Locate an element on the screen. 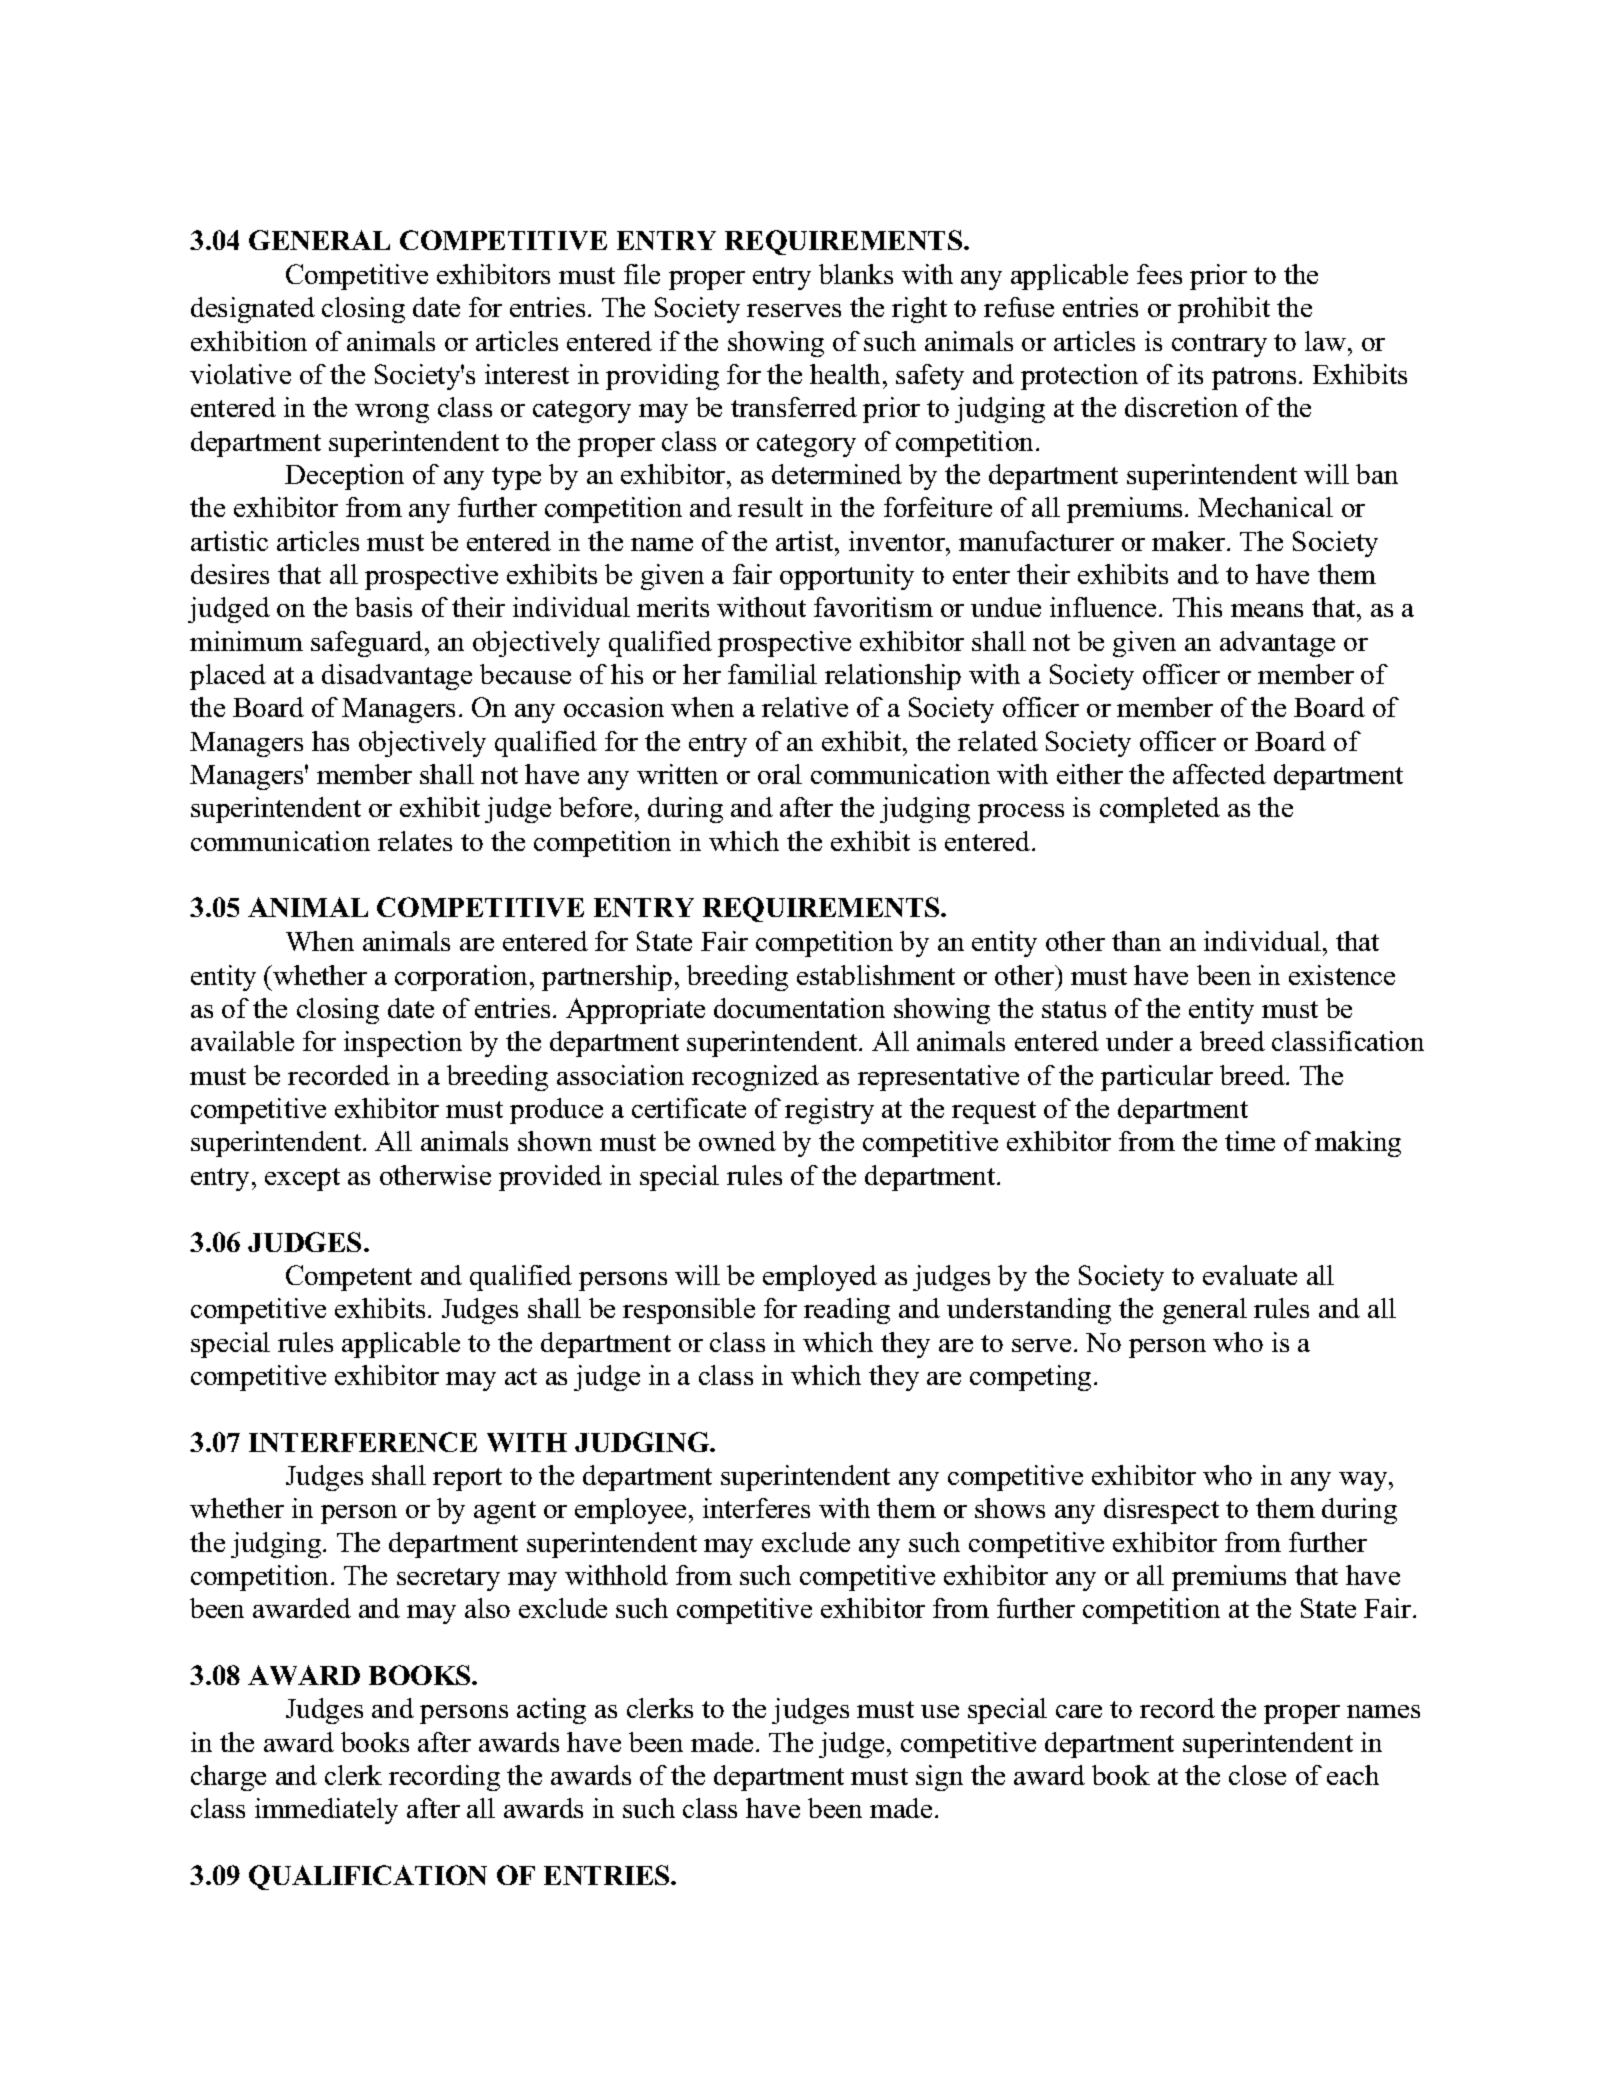 The image size is (1614, 2089). affected is located at coordinates (1219, 774).
